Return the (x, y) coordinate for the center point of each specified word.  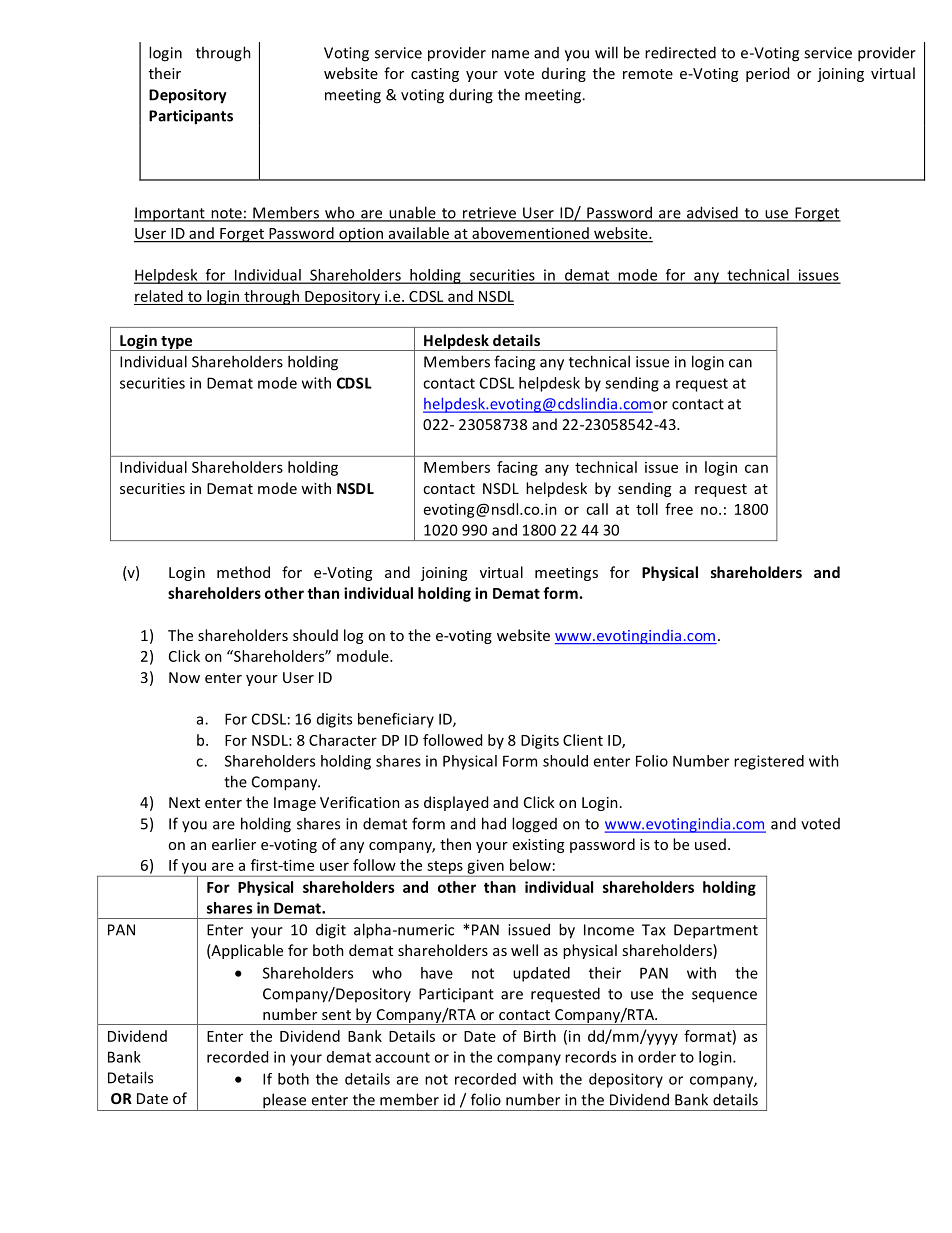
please (285, 1102)
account (402, 1057)
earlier (234, 844)
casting (435, 75)
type (177, 343)
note (226, 214)
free (679, 509)
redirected (680, 52)
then (455, 844)
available (419, 233)
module (364, 656)
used (710, 844)
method (243, 572)
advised (712, 213)
